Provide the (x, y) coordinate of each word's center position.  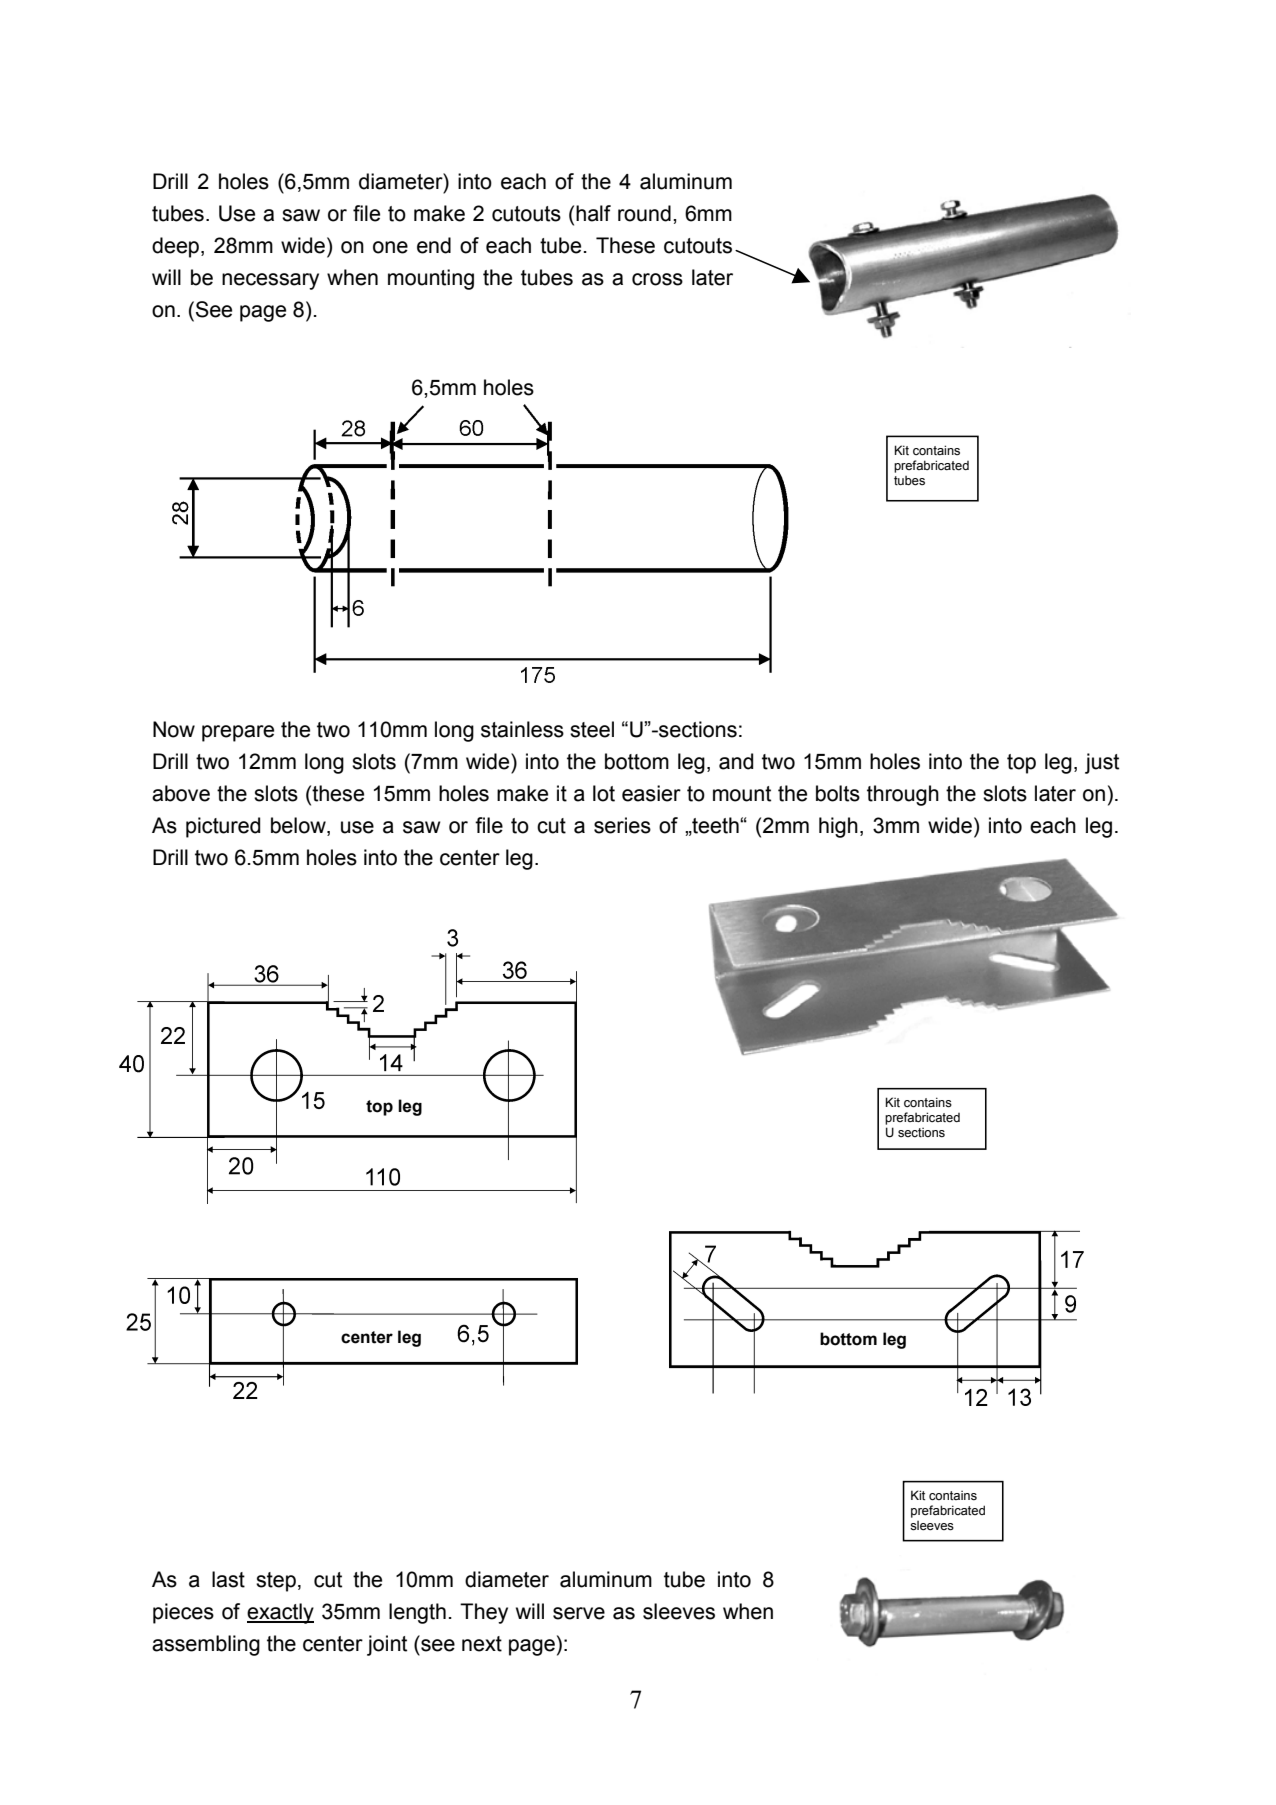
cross (657, 279)
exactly (280, 1613)
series (622, 825)
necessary (270, 281)
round (644, 213)
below (299, 826)
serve (579, 1613)
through (903, 795)
